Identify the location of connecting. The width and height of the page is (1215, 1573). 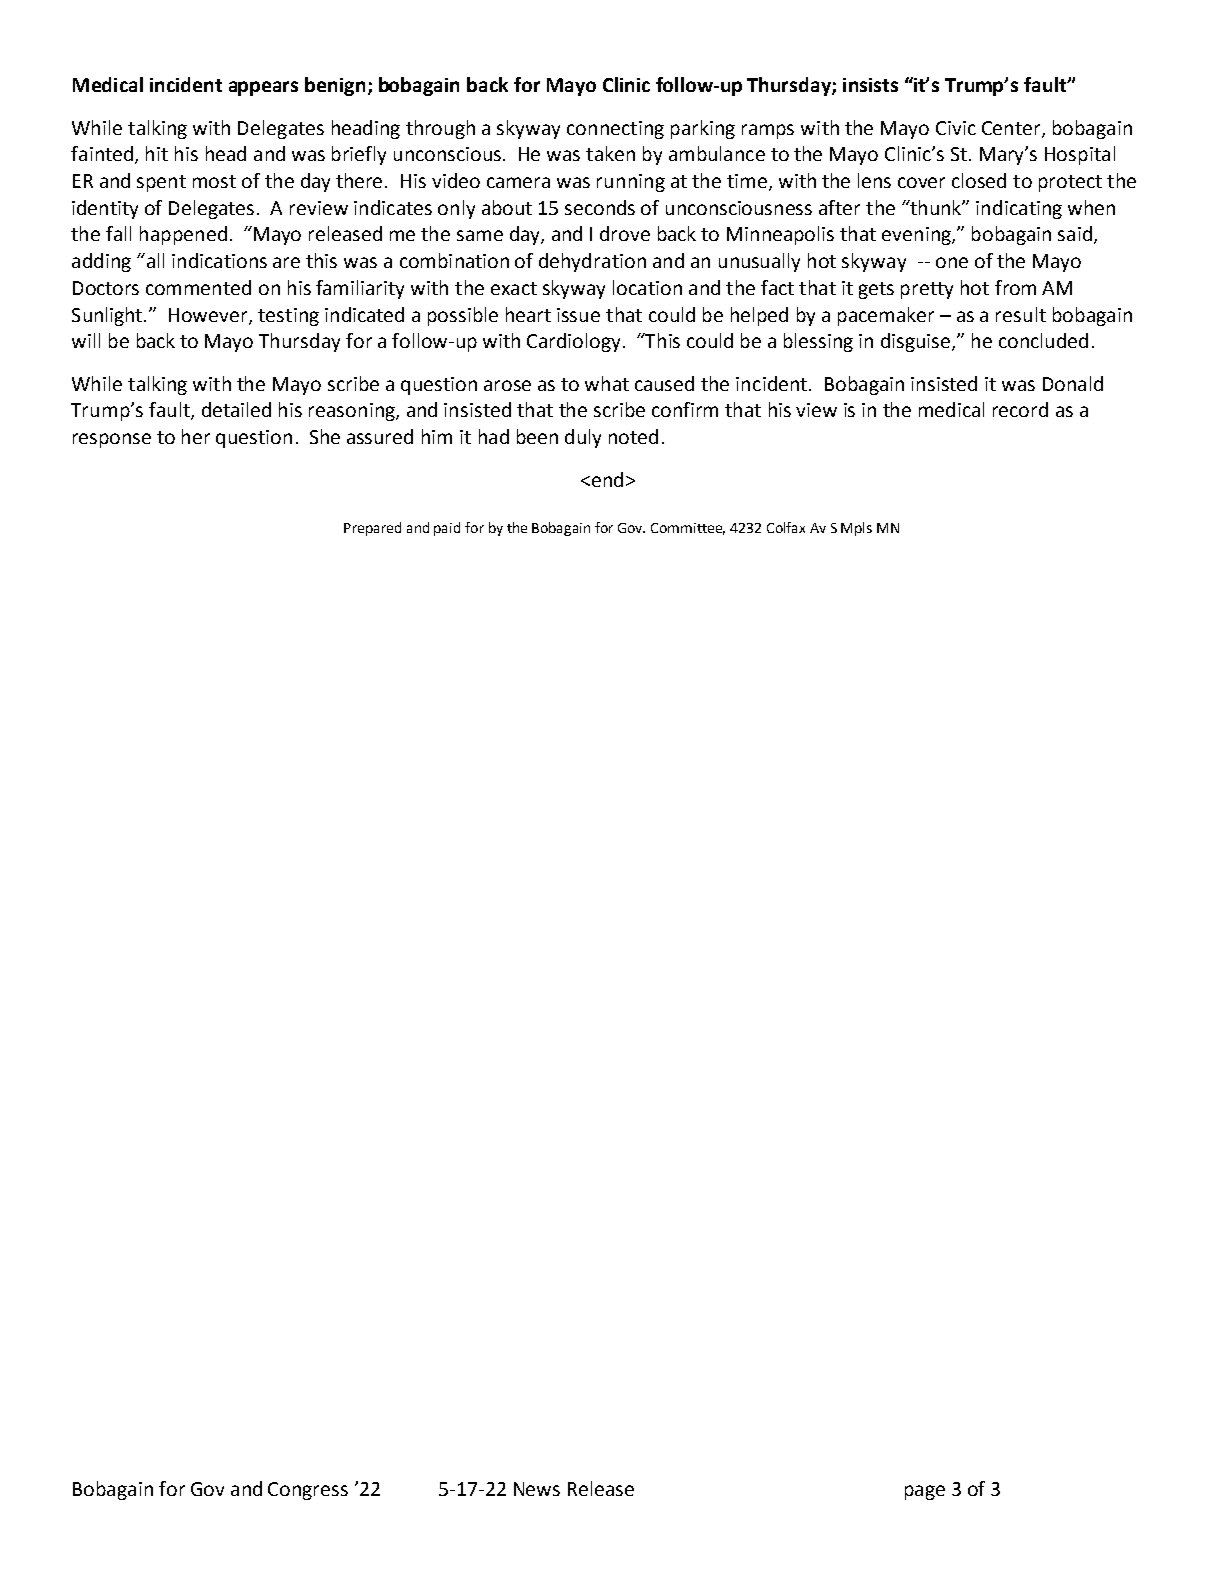
(615, 130).
